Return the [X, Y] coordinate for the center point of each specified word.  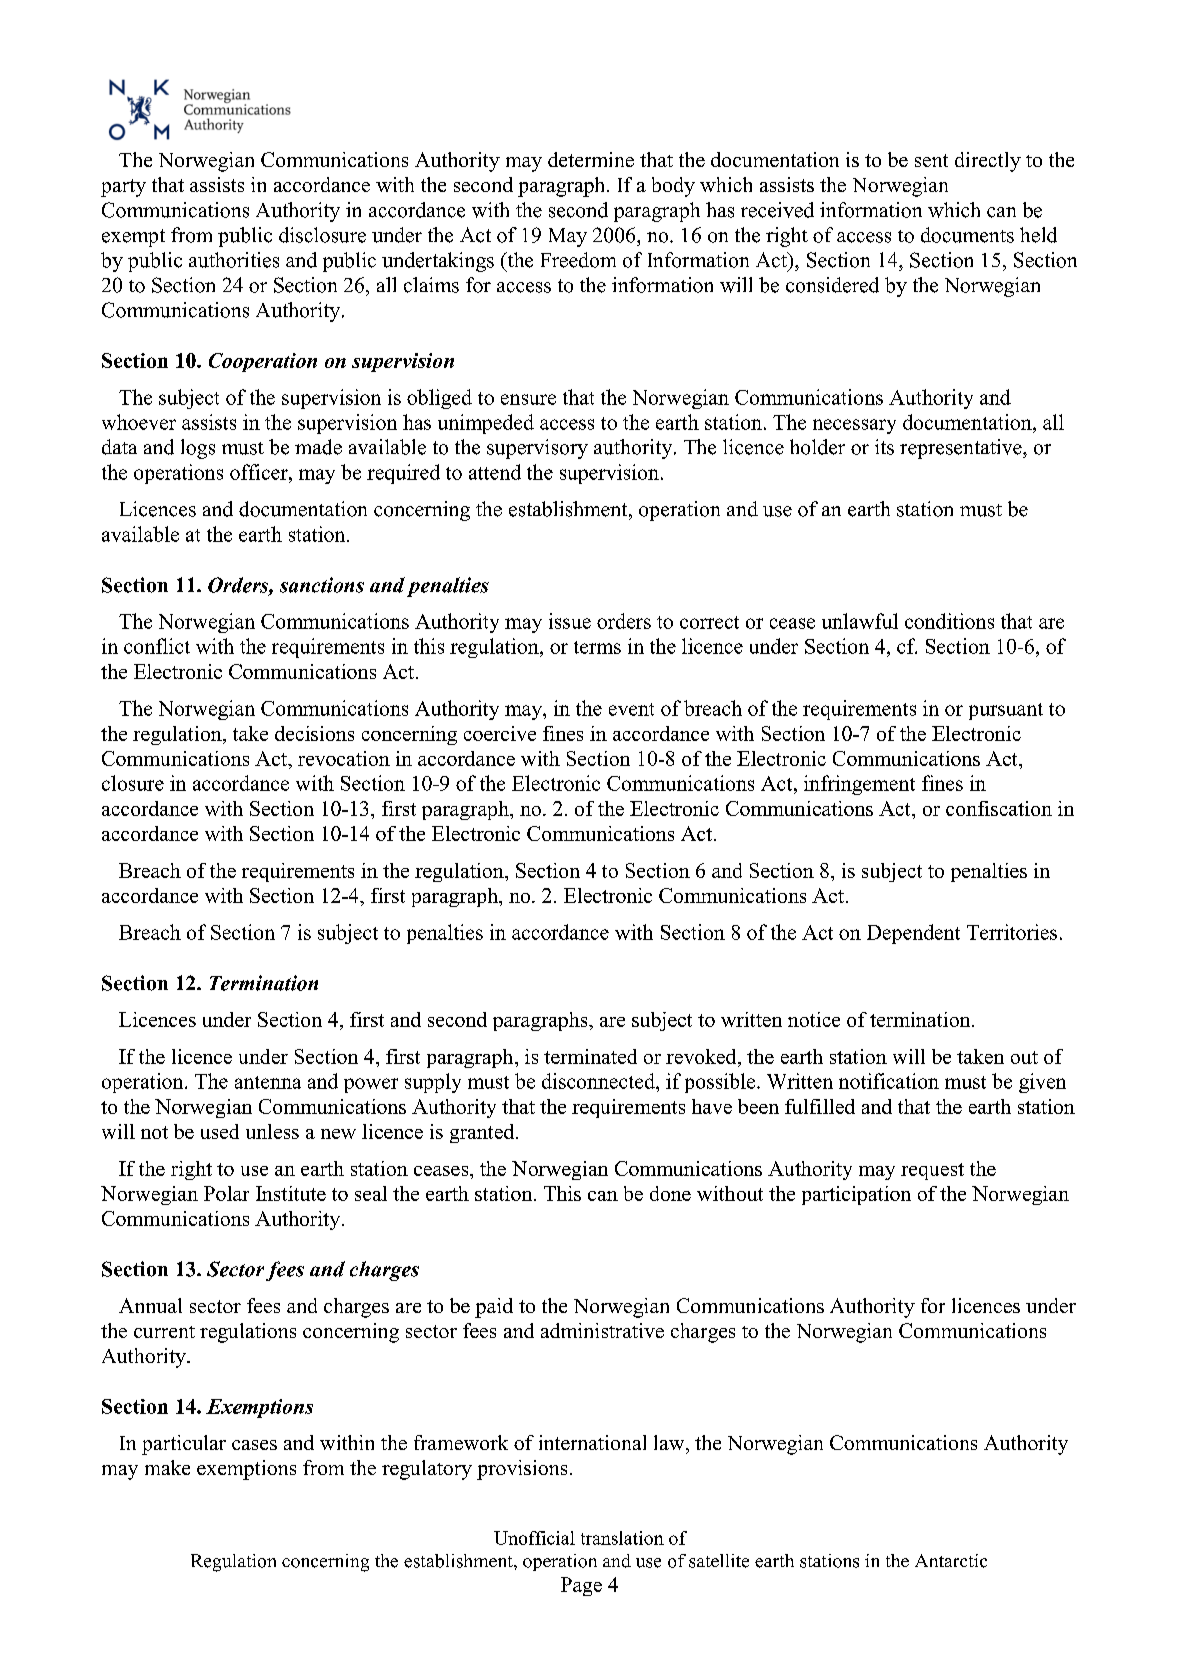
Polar [226, 1193]
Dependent [913, 934]
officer [260, 472]
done [670, 1193]
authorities [234, 260]
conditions [949, 621]
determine [591, 159]
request [932, 1171]
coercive [500, 733]
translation [622, 1538]
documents [967, 235]
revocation [344, 758]
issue [570, 621]
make [167, 1467]
